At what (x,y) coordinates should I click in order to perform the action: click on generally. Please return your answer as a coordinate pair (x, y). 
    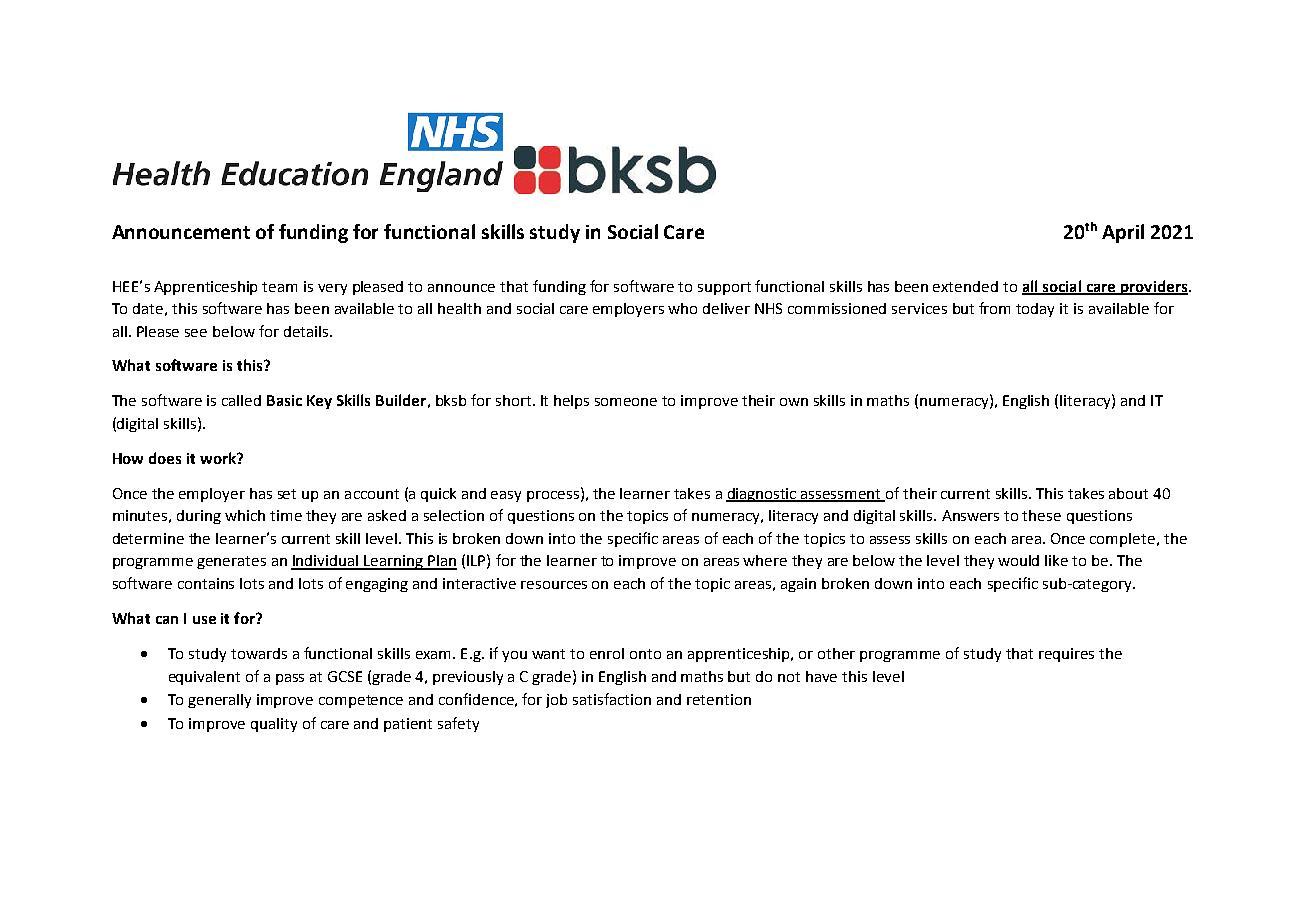
    Looking at the image, I should click on (219, 701).
